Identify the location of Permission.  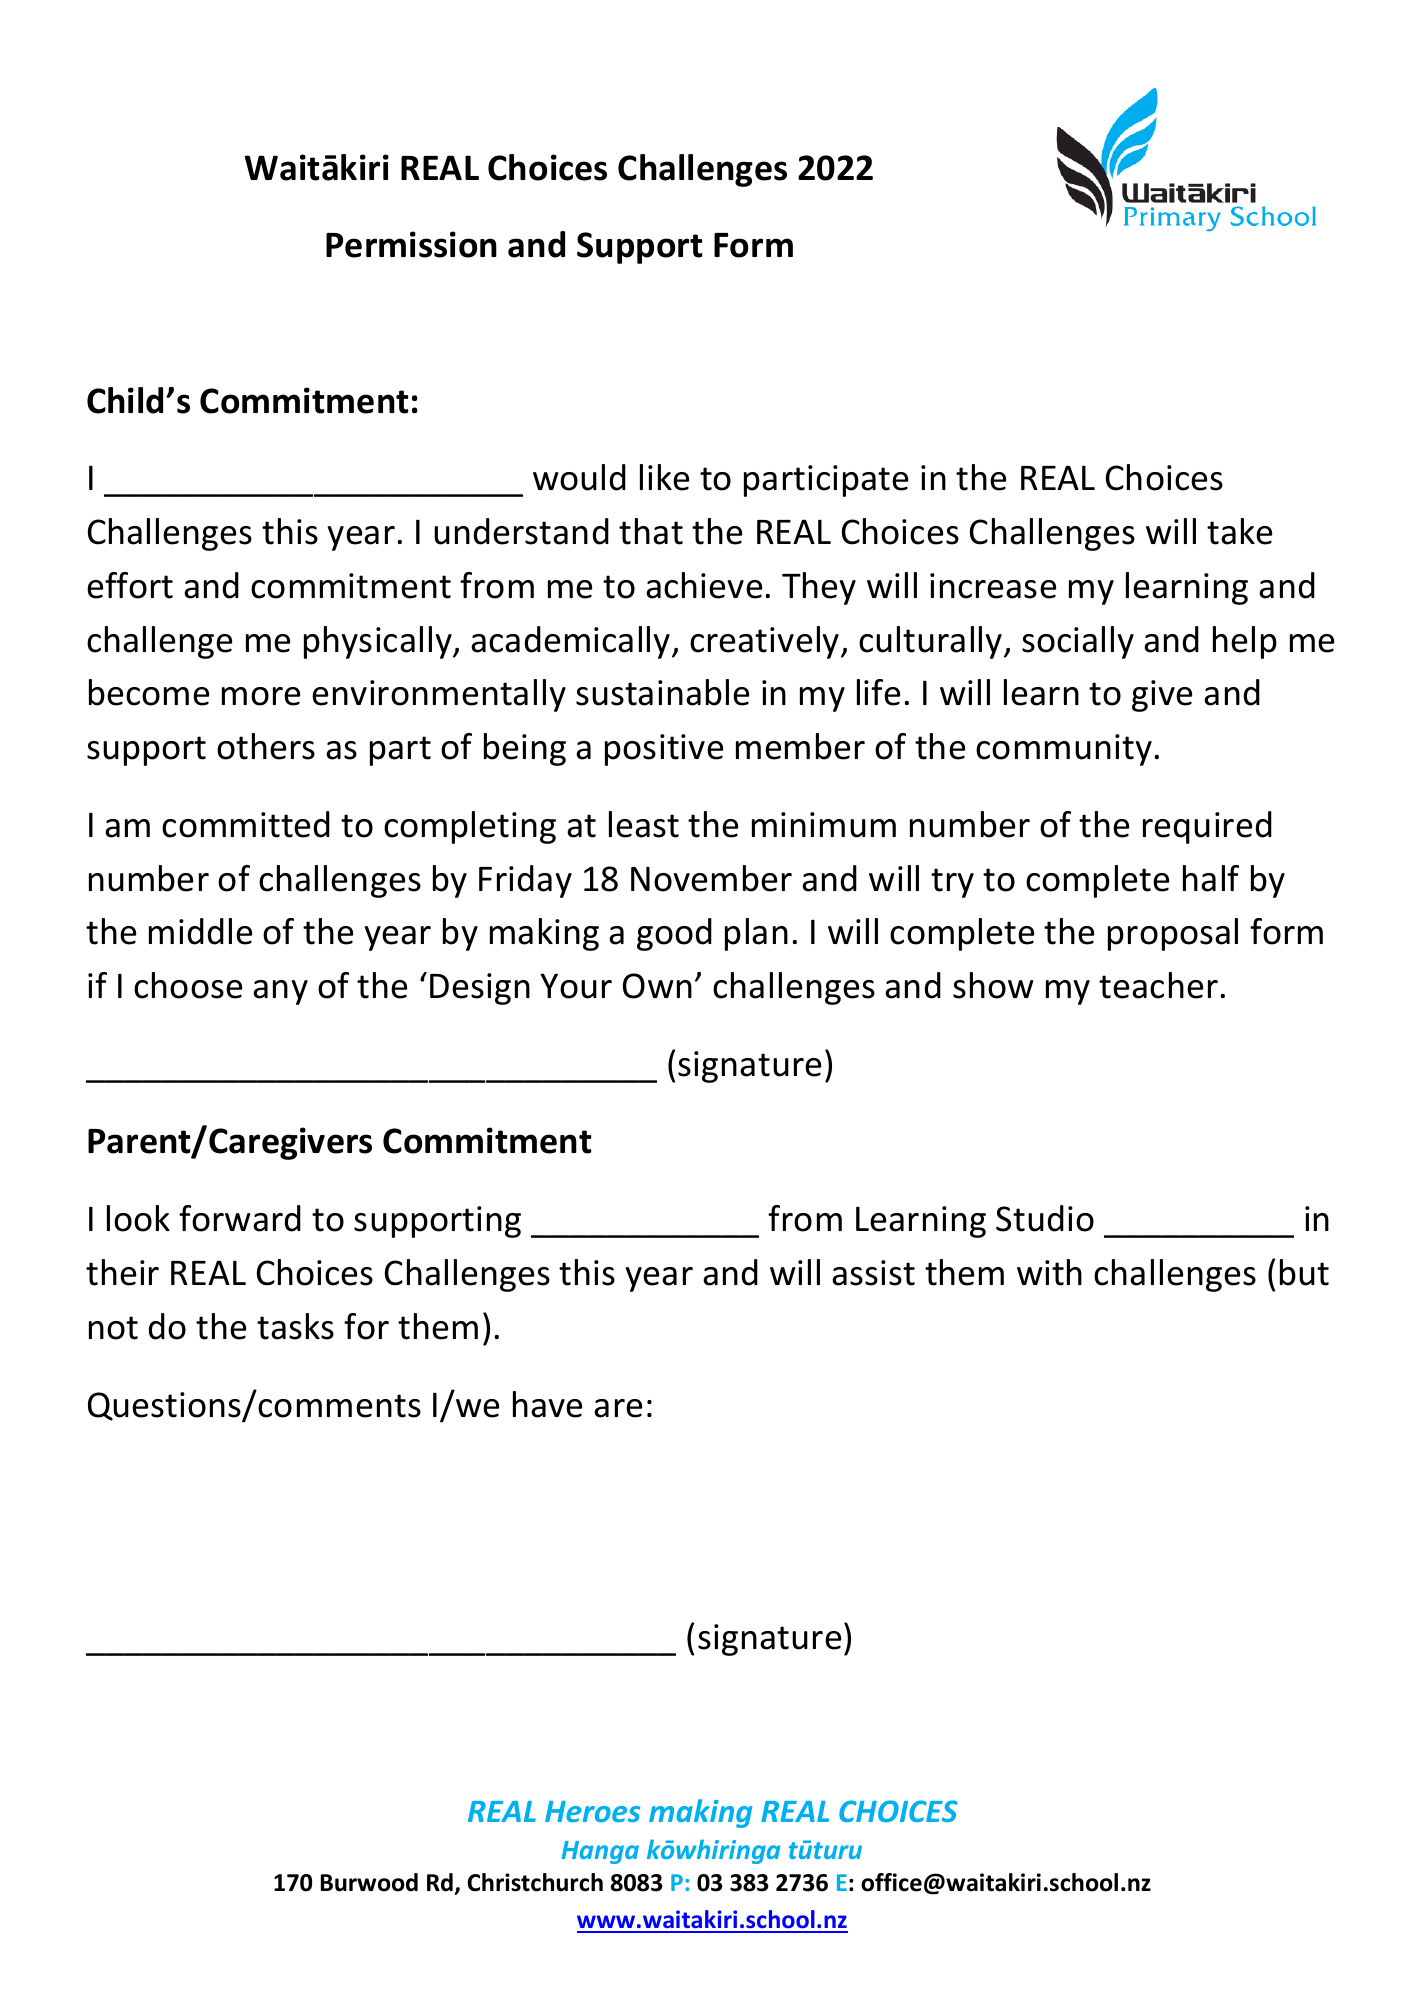
(411, 244).
